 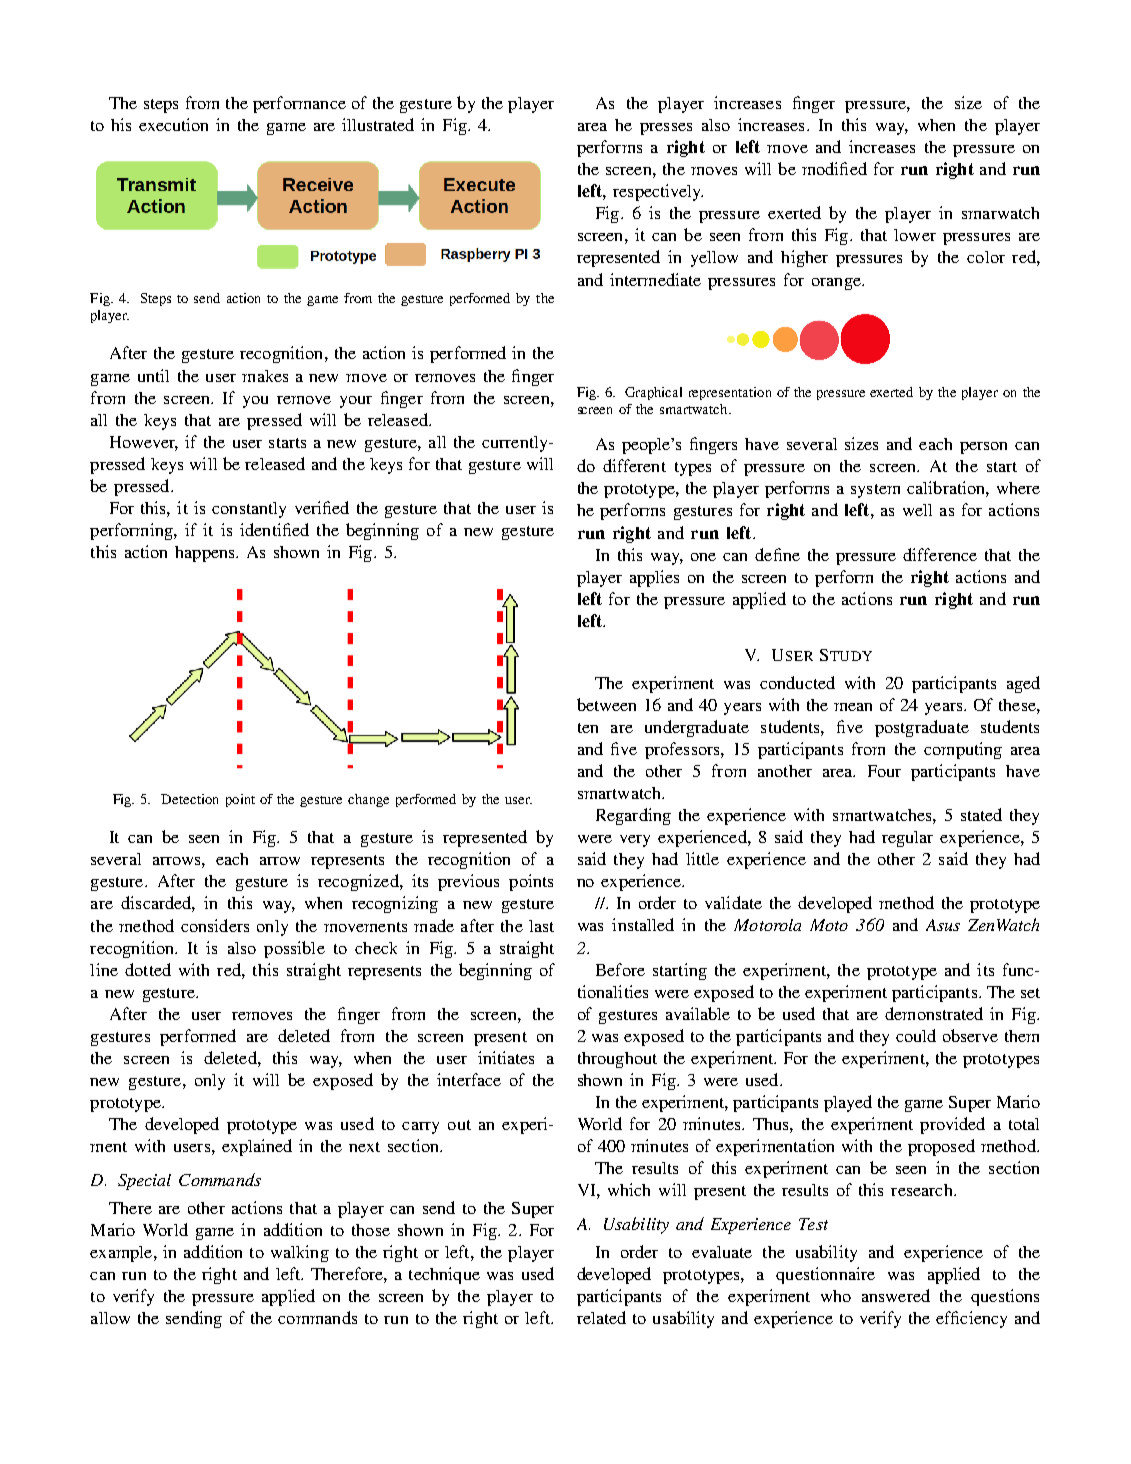 What do you see at coordinates (940, 554) in the page?
I see `difference` at bounding box center [940, 554].
